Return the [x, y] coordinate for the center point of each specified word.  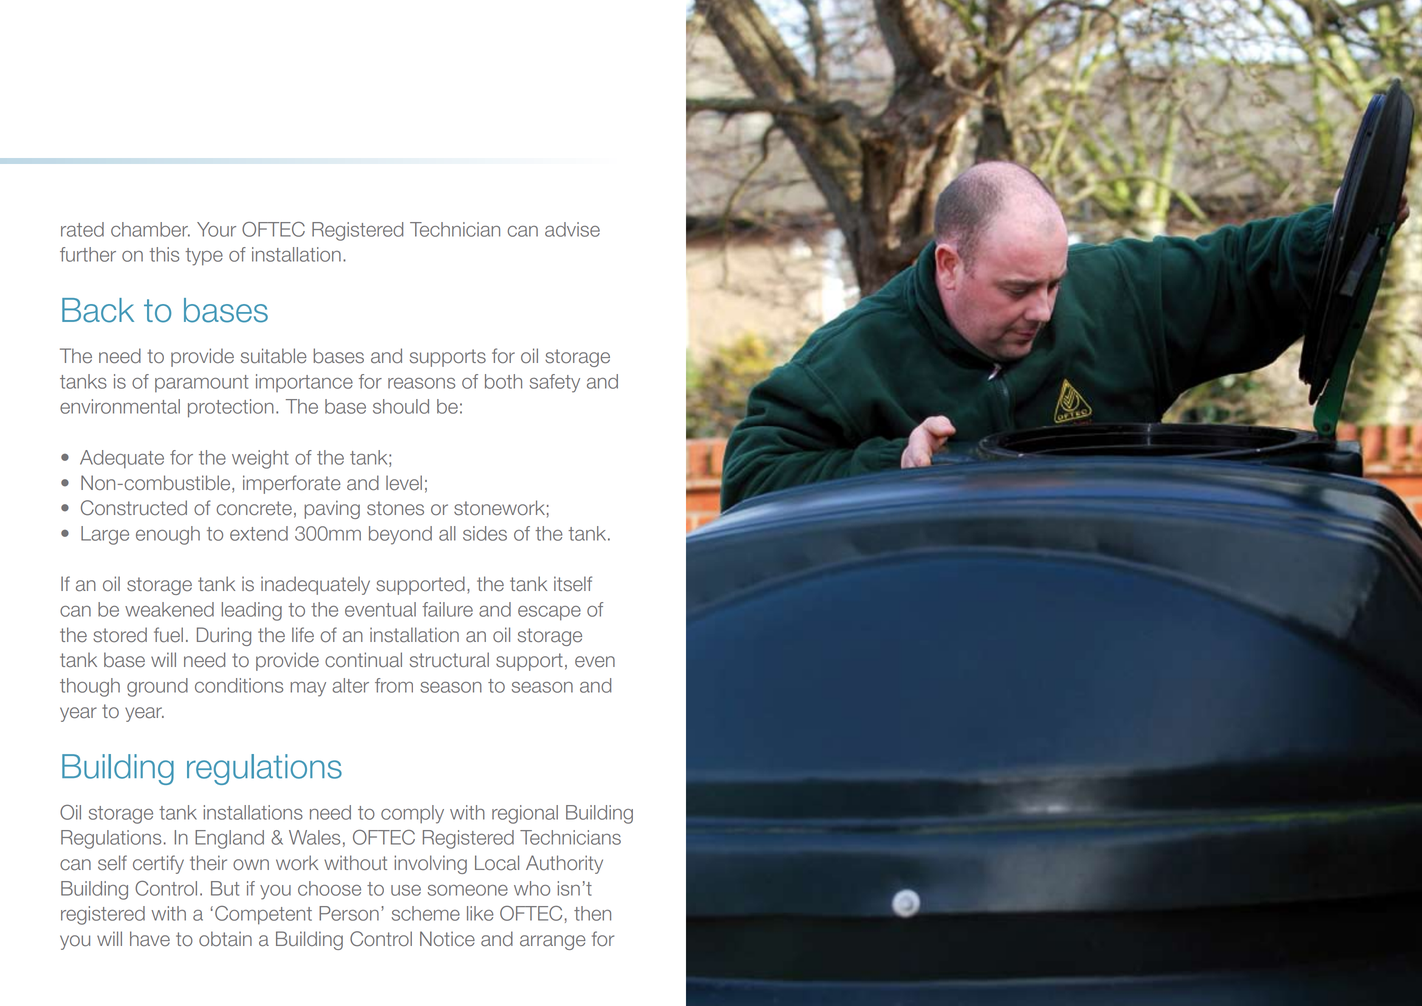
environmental [120, 406]
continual [363, 660]
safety [555, 383]
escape [549, 613]
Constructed [134, 508]
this [164, 254]
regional [525, 814]
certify [158, 864]
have [150, 939]
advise [572, 229]
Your [216, 229]
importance [304, 383]
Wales [314, 837]
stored [120, 635]
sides [485, 533]
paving [332, 509]
